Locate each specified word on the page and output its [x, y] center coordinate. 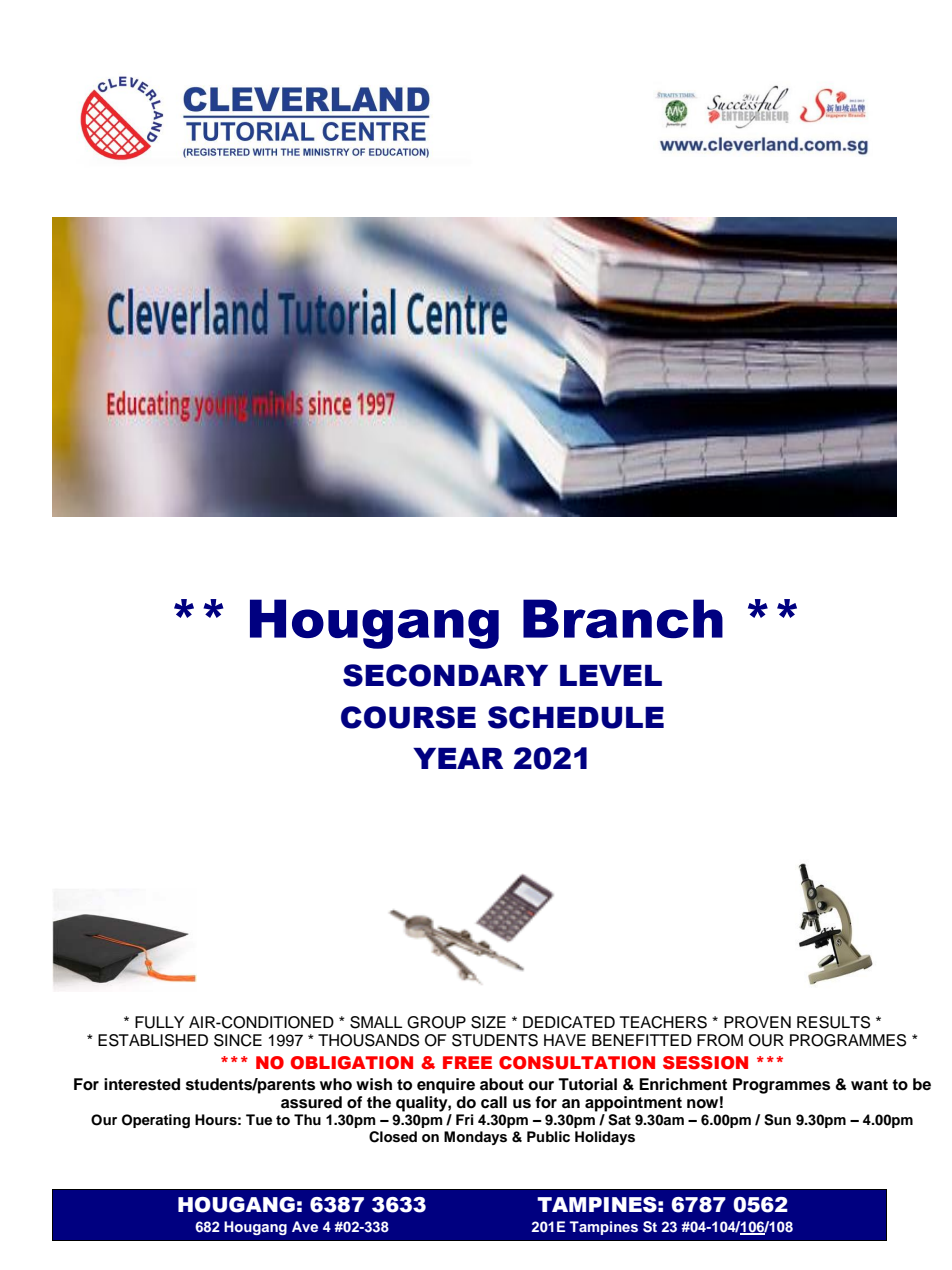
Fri [464, 1119]
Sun [777, 1120]
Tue [259, 1119]
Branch [623, 618]
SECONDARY [445, 675]
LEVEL [611, 675]
